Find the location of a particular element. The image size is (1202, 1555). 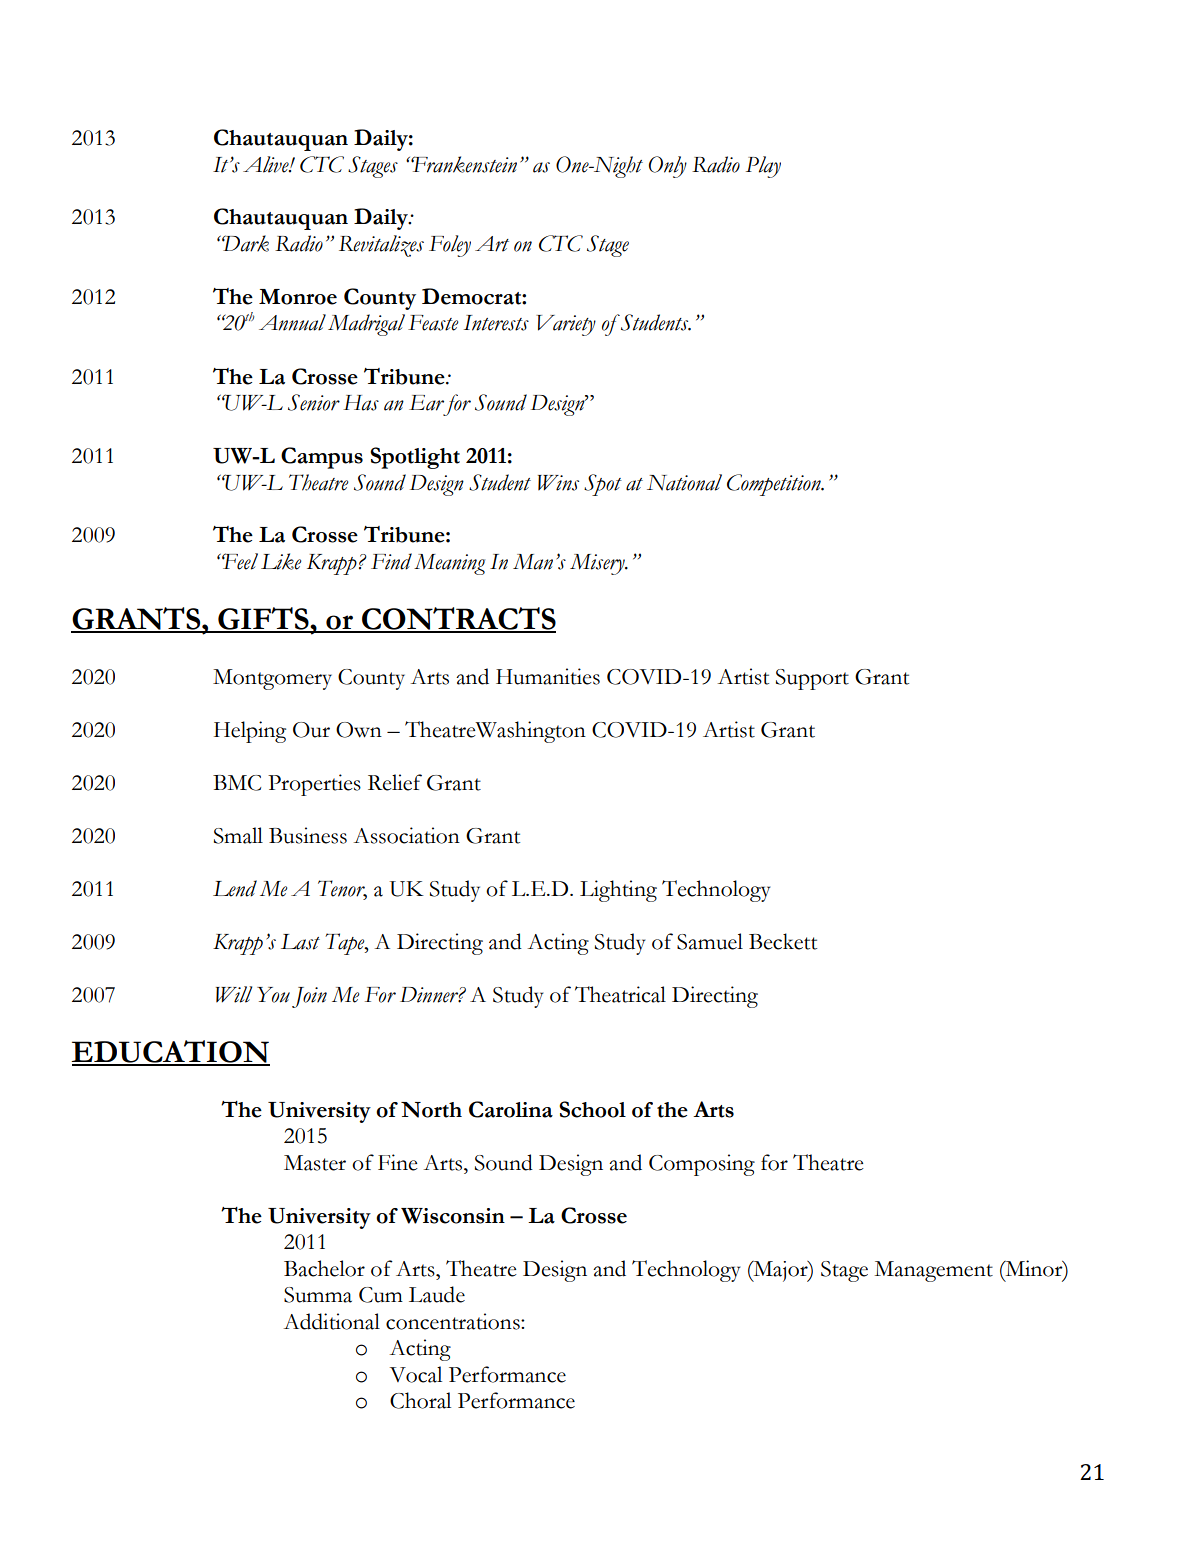

Lighting is located at coordinates (618, 891).
